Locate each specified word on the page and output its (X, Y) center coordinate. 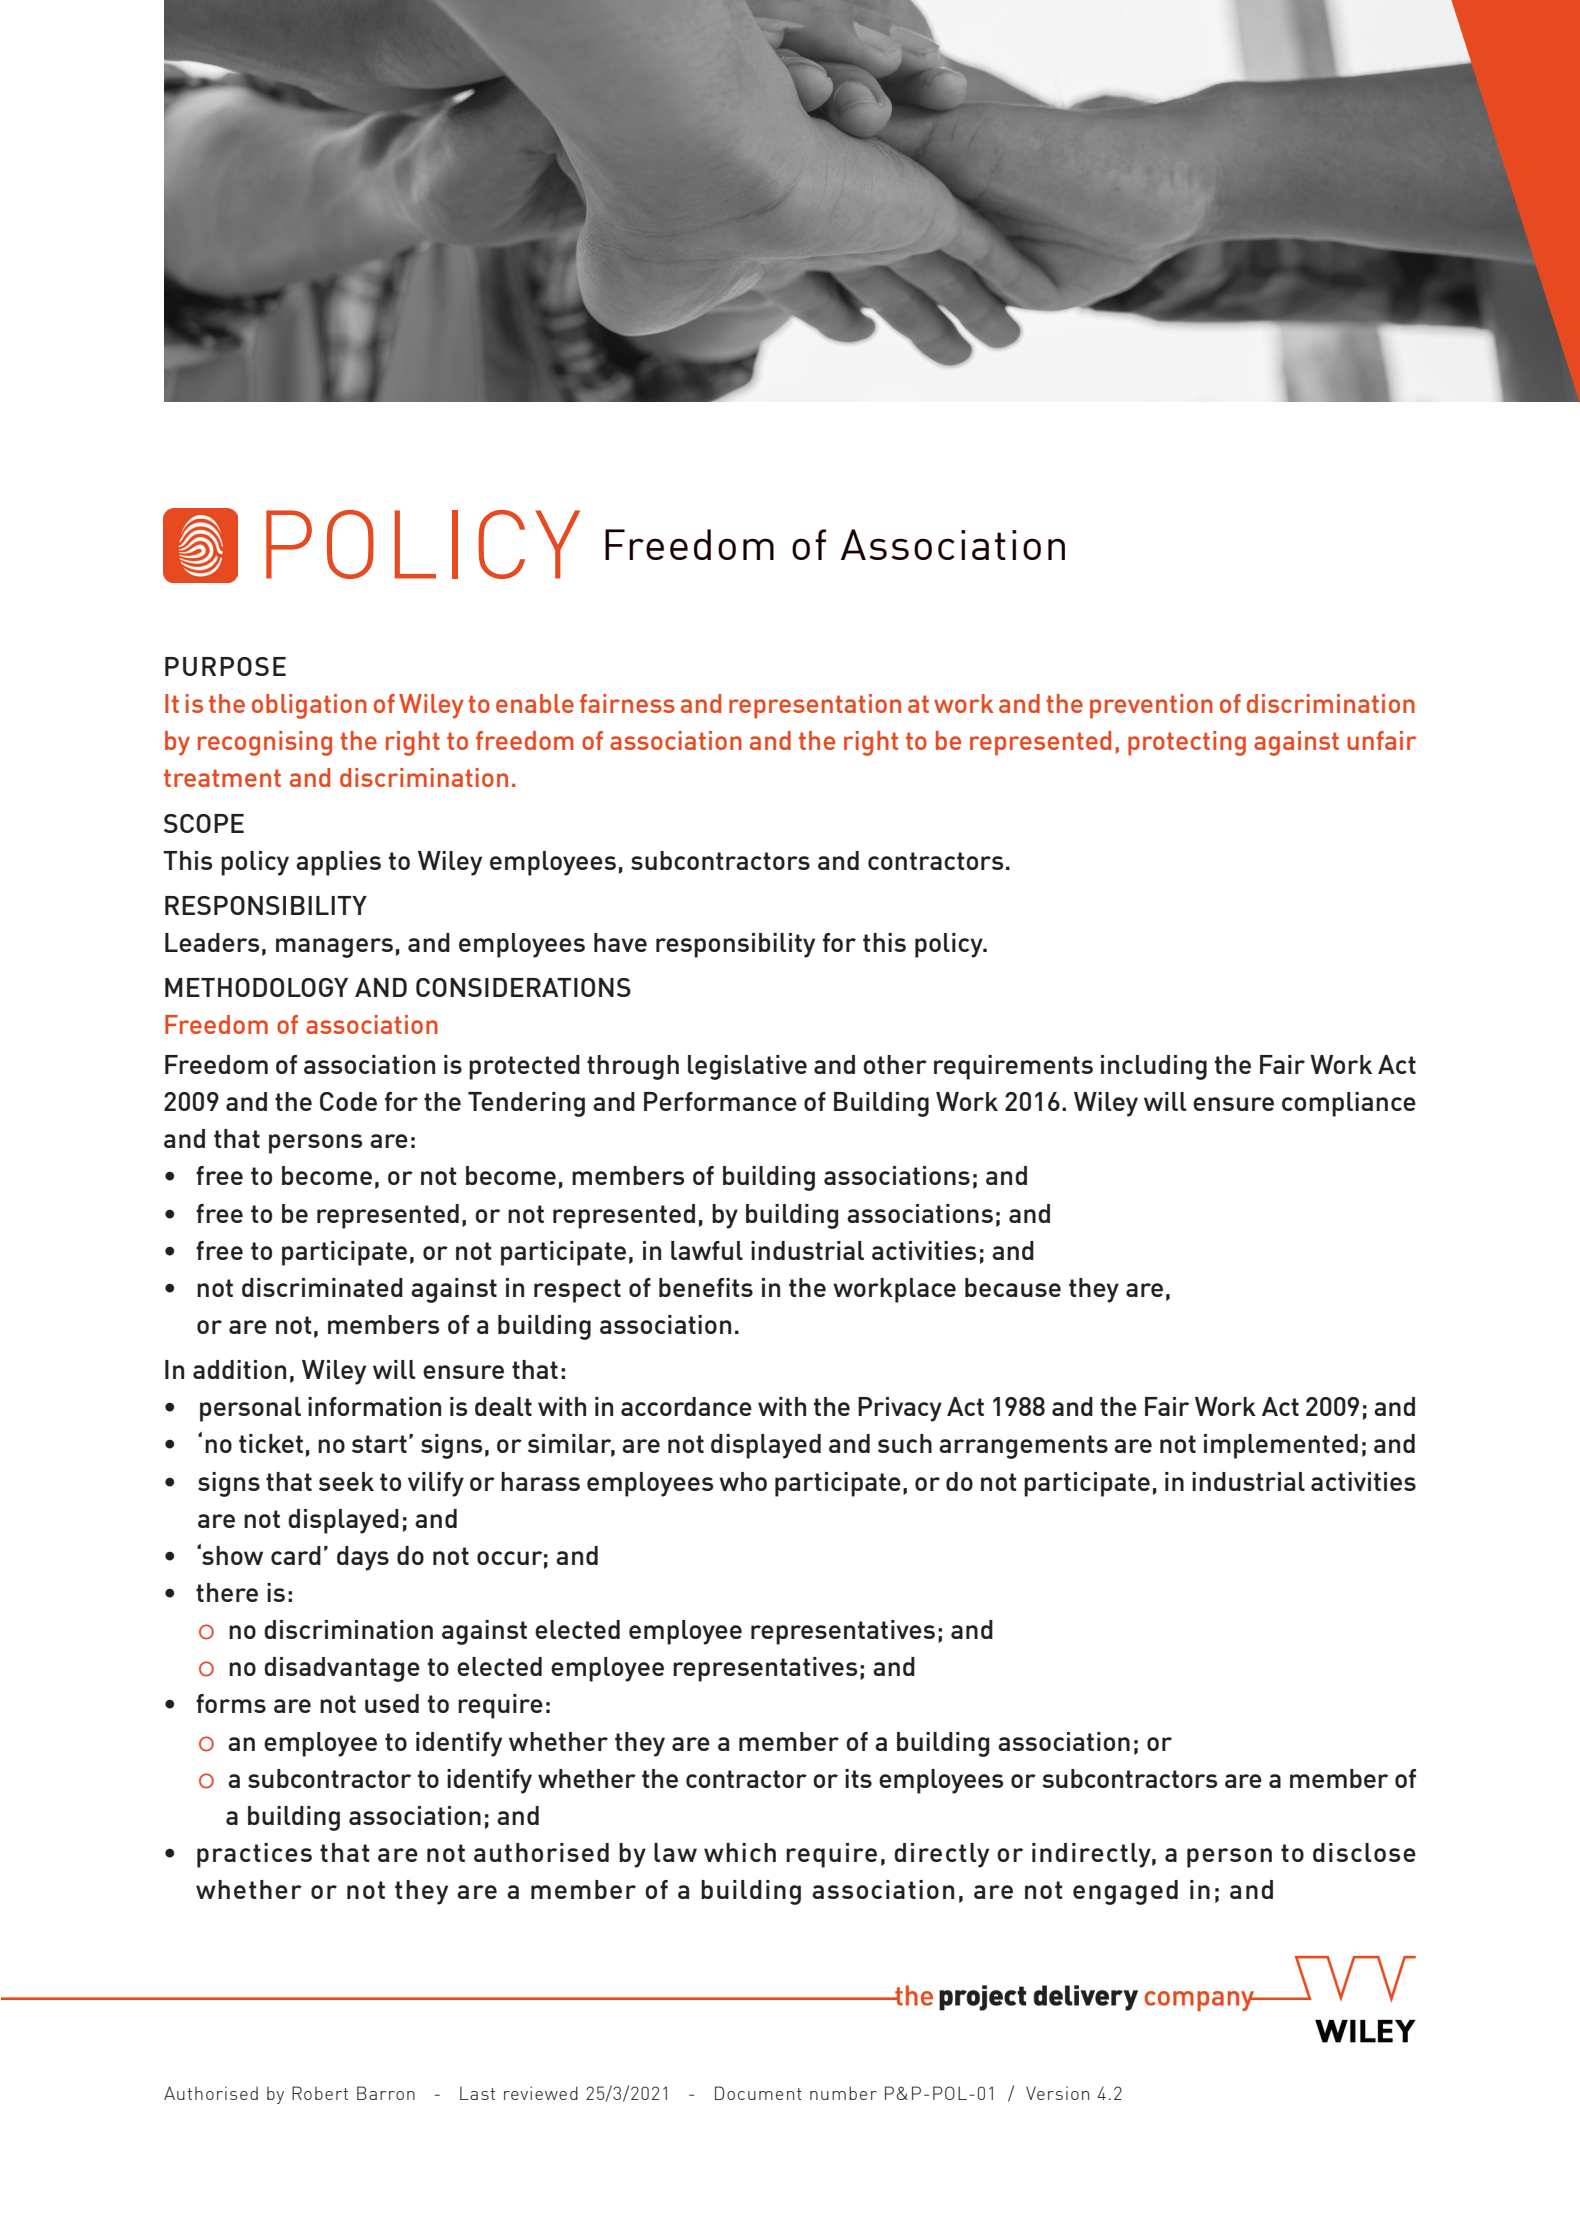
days (363, 1558)
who (743, 1481)
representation (815, 706)
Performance (720, 1101)
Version (1057, 2093)
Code (348, 1101)
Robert (320, 2093)
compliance (1349, 1104)
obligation (309, 706)
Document (758, 2093)
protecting (1187, 743)
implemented (1281, 1446)
